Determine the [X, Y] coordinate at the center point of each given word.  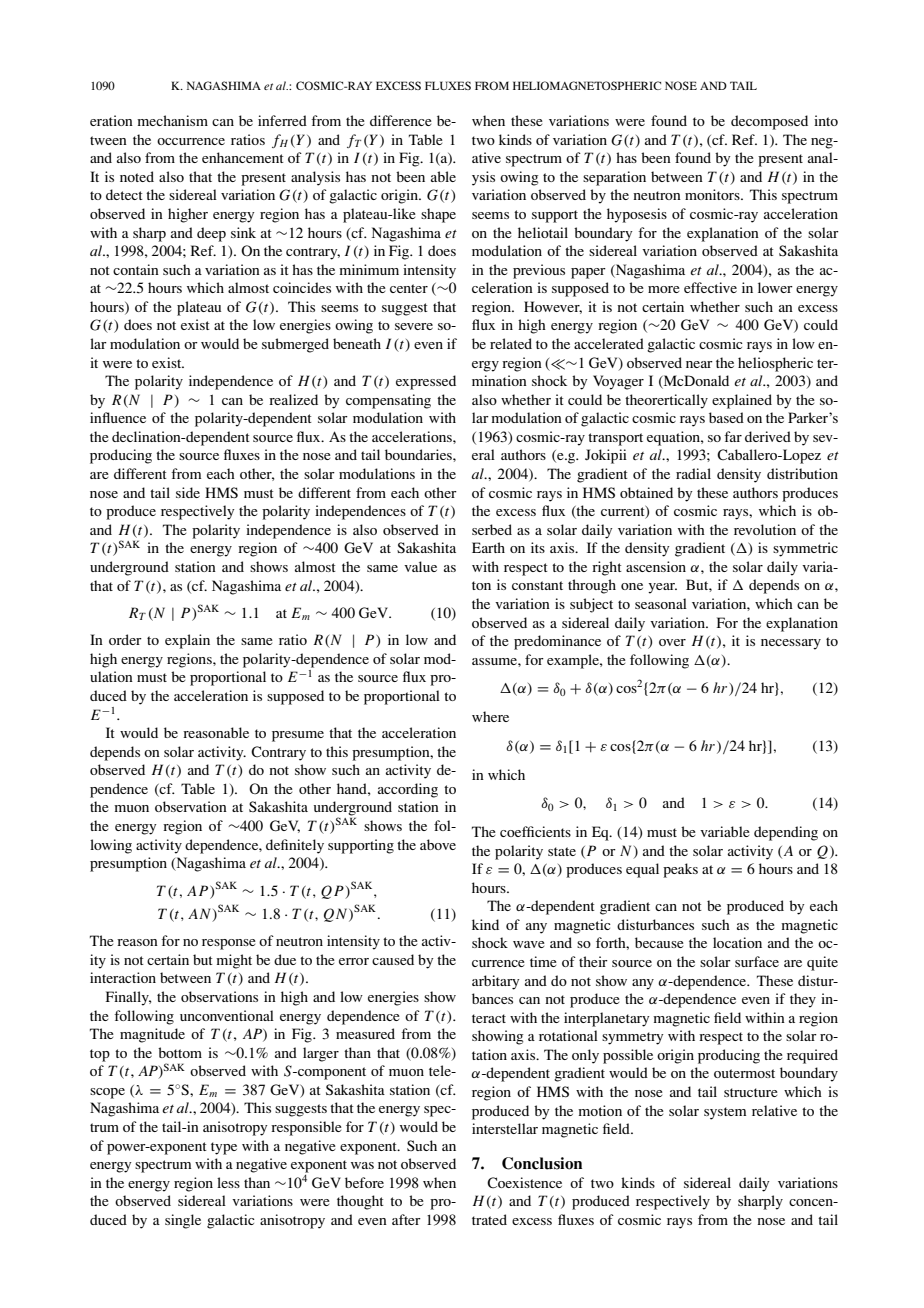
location [737, 942]
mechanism [172, 120]
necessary [791, 644]
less [228, 1182]
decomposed [769, 122]
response [229, 944]
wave [529, 944]
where [490, 716]
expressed [426, 382]
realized [293, 399]
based [726, 417]
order [125, 639]
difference [401, 120]
